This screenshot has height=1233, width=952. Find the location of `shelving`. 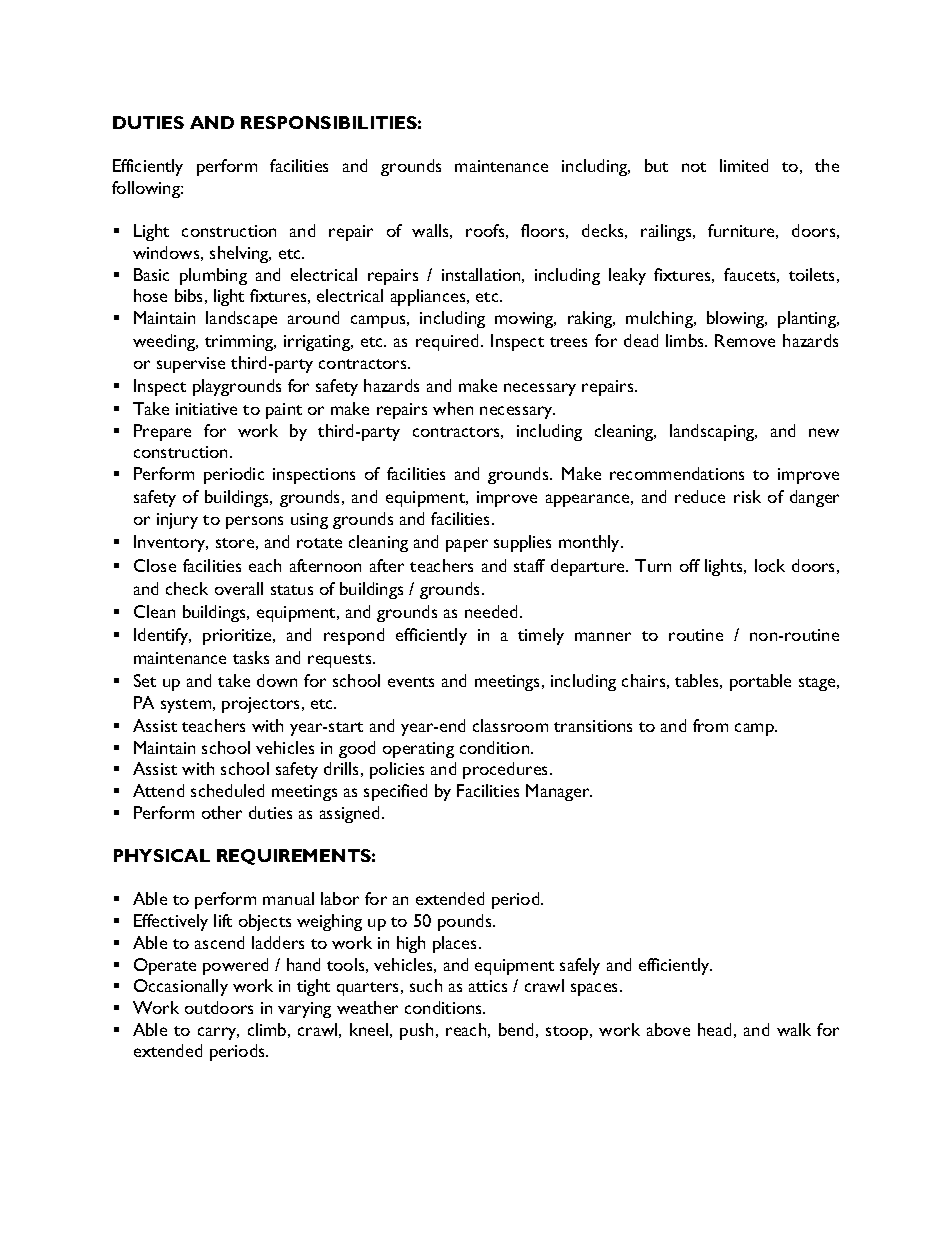

shelving is located at coordinates (240, 254).
